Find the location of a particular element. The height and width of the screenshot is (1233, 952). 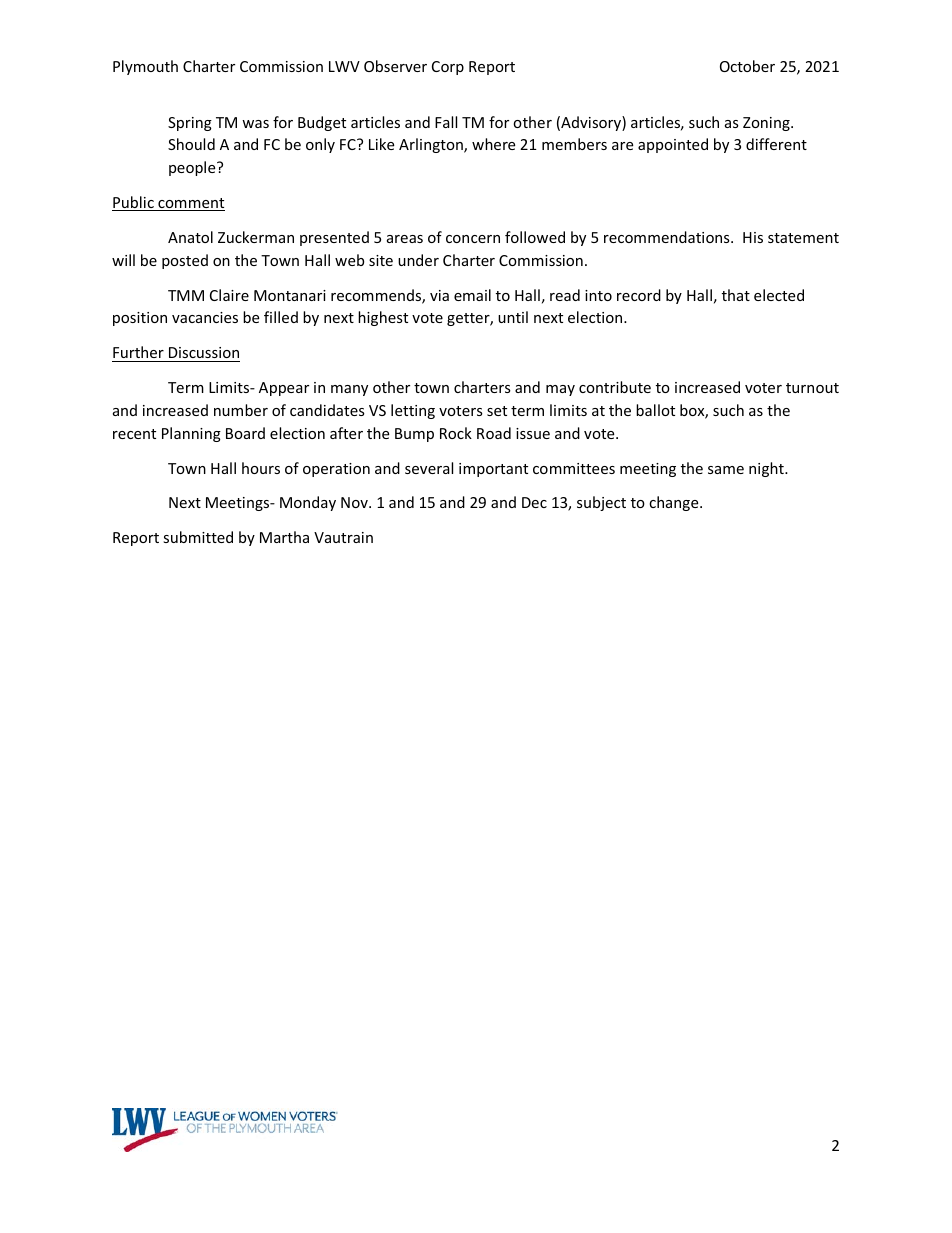

comment is located at coordinates (190, 204).
